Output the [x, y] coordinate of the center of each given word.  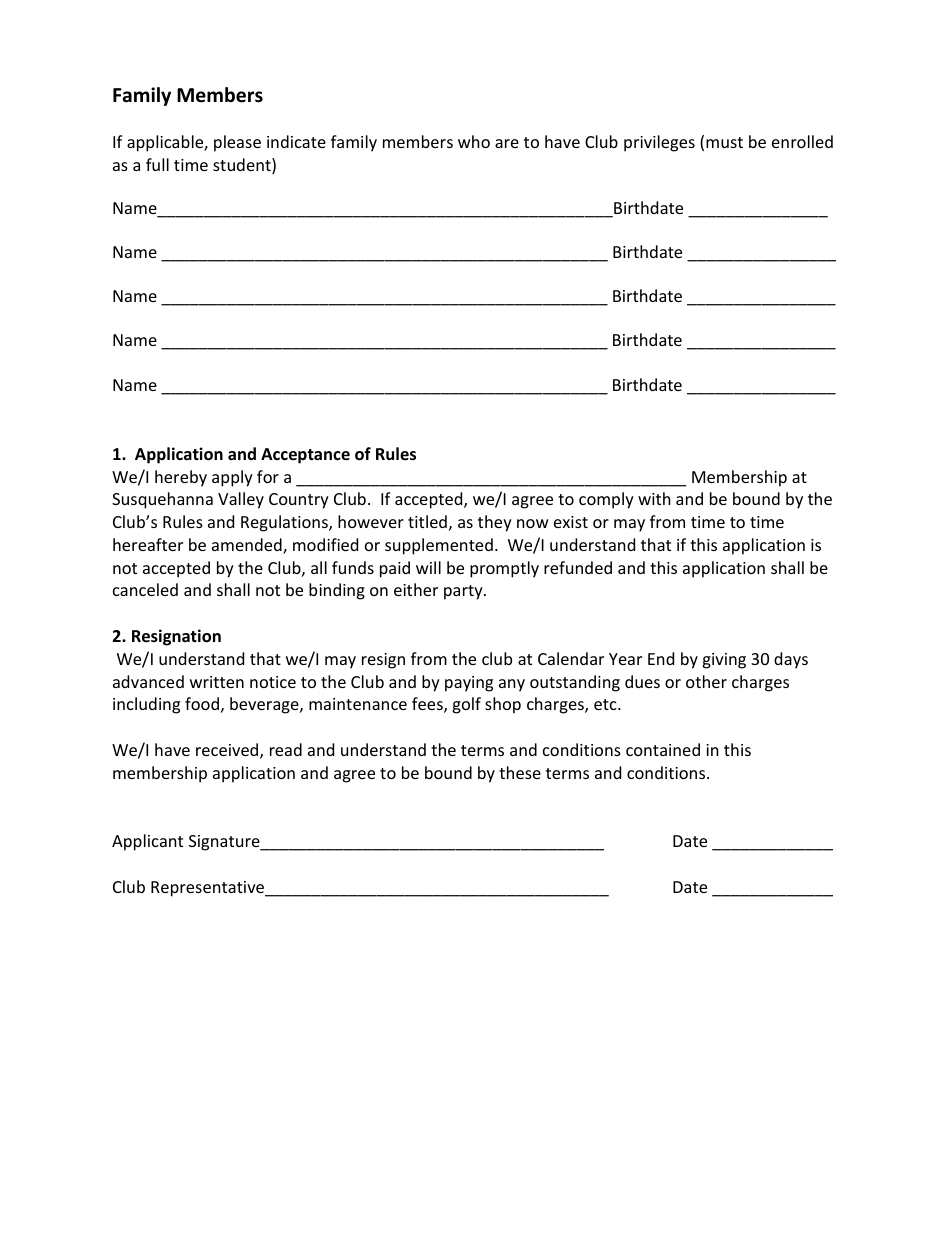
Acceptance [305, 456]
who [474, 141]
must [724, 142]
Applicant [147, 842]
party [464, 592]
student [243, 166]
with [654, 498]
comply [606, 500]
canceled [145, 589]
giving [724, 661]
